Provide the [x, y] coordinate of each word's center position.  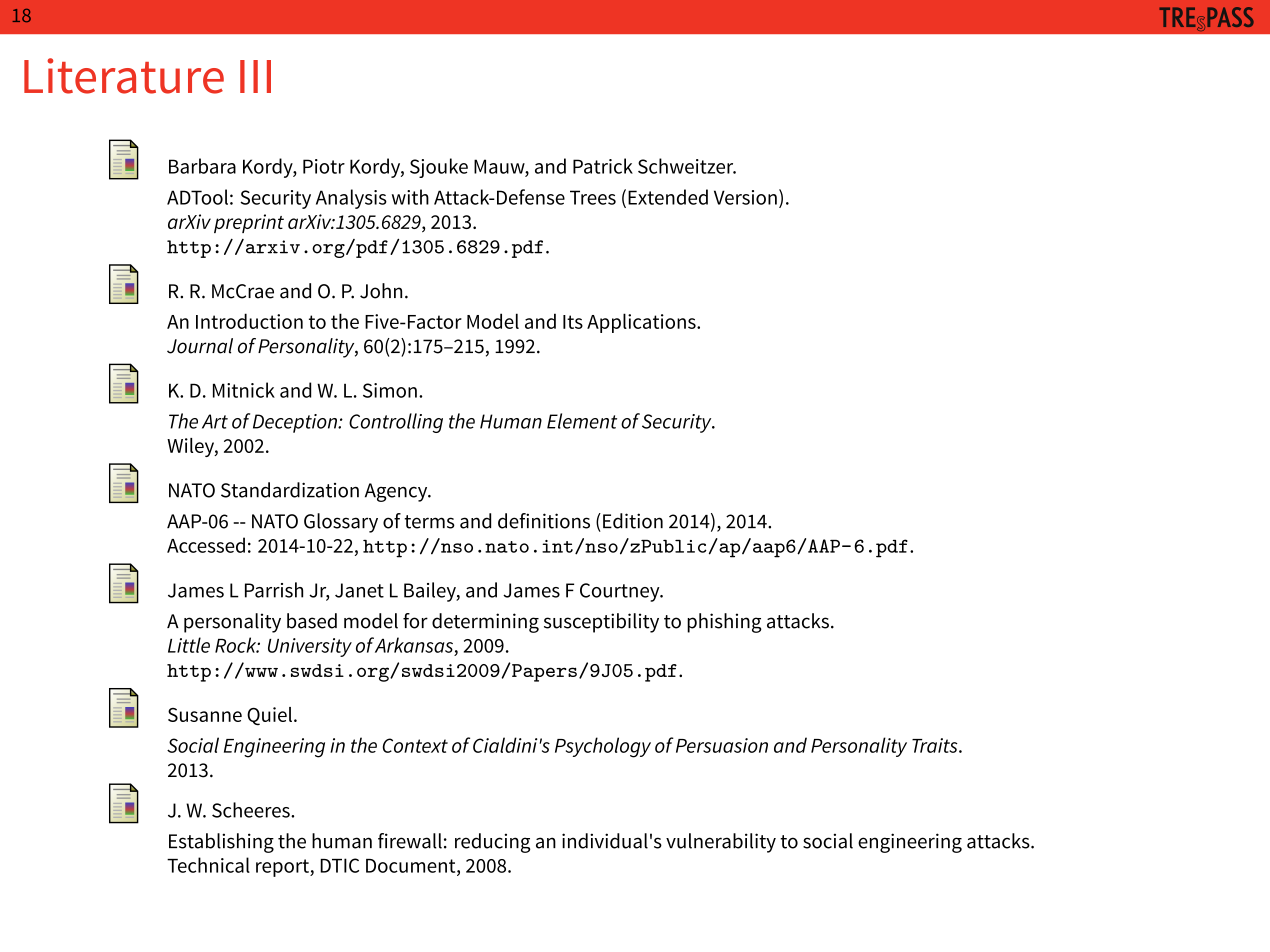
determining [485, 623]
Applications [642, 323]
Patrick [603, 166]
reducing [493, 843]
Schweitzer [687, 166]
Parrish [274, 590]
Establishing [221, 843]
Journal [200, 346]
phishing [724, 623]
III [255, 76]
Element [582, 421]
